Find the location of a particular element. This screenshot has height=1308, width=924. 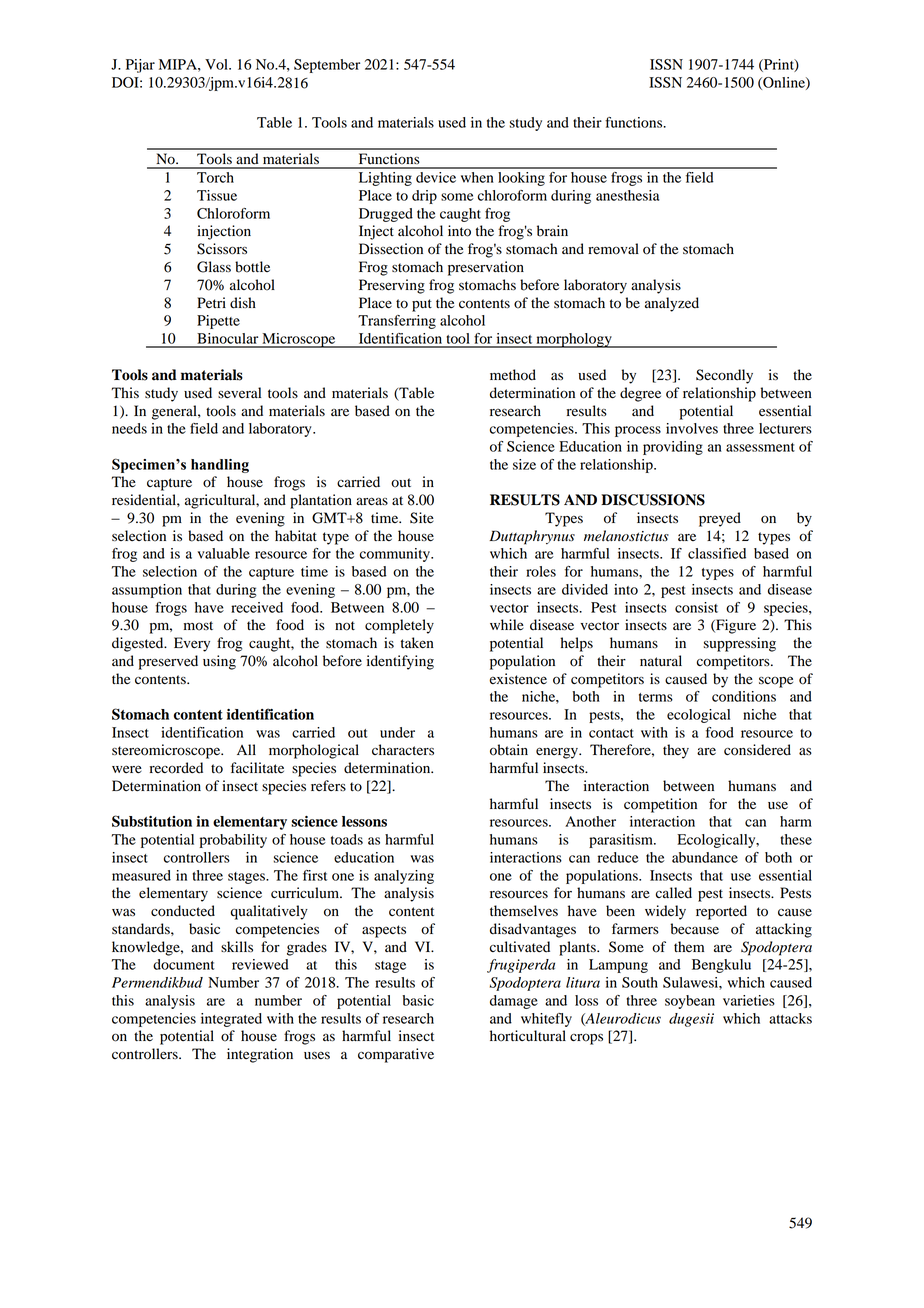

providing is located at coordinates (673, 448).
